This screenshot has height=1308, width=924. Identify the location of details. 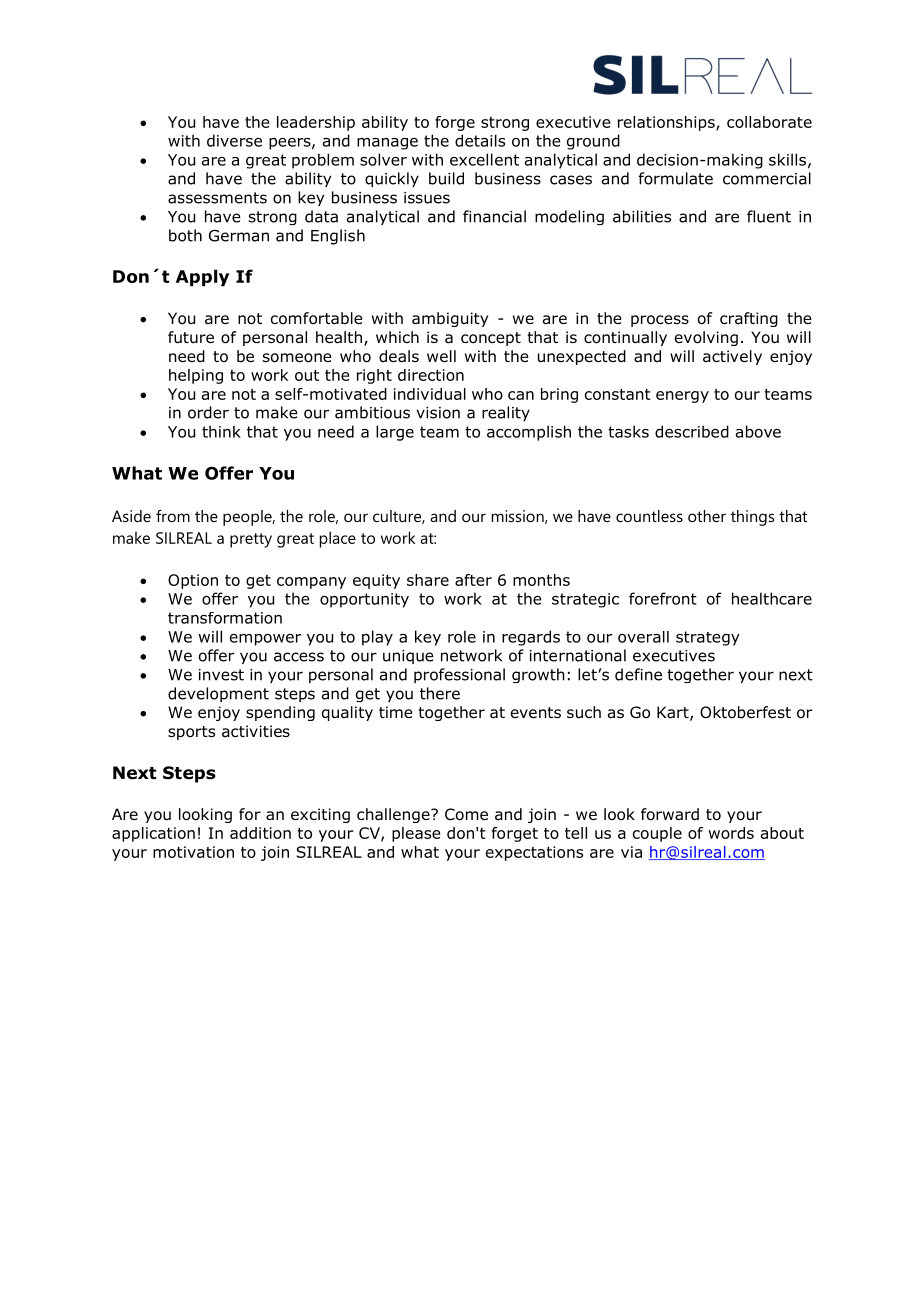
(480, 140).
